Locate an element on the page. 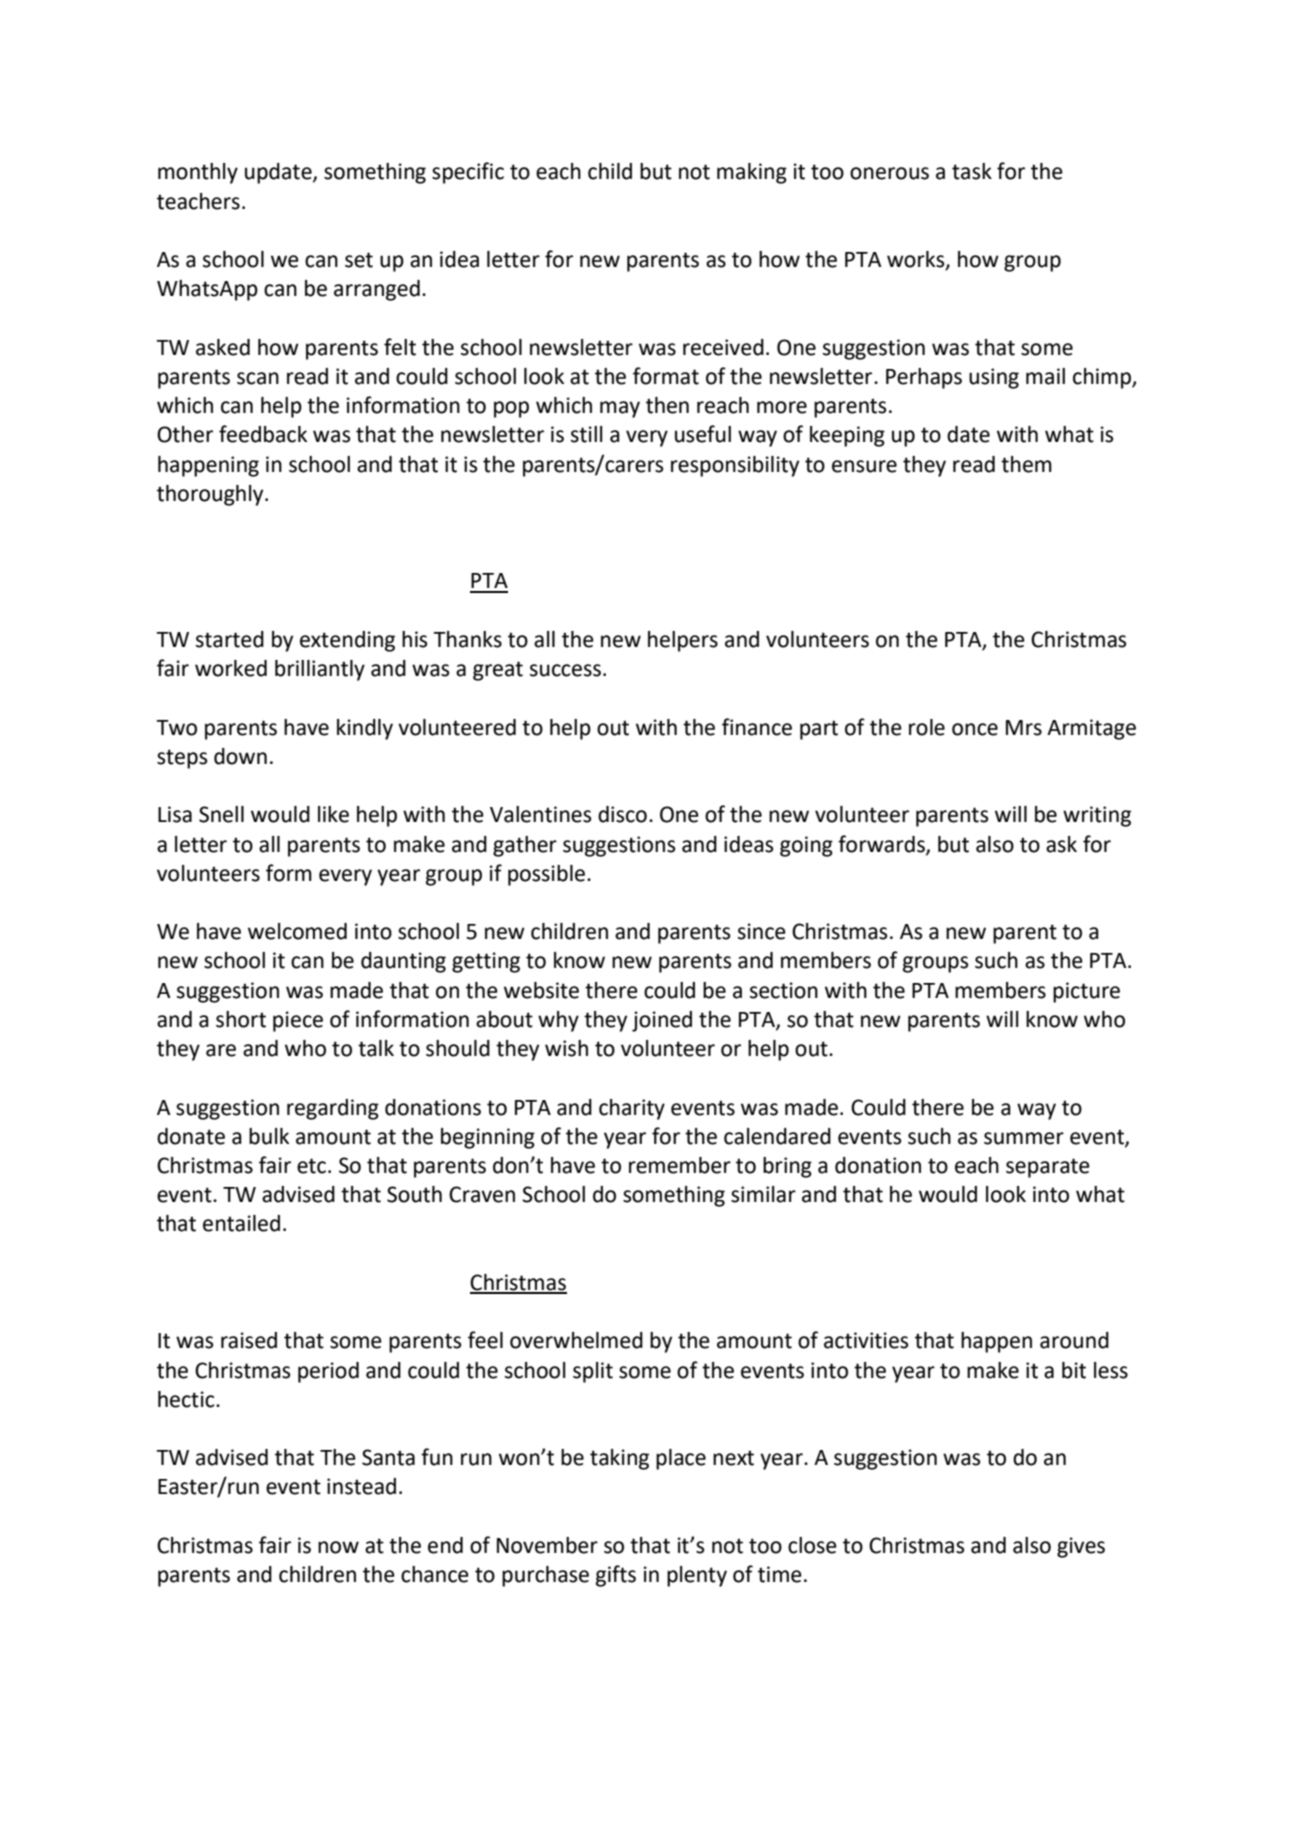 The height and width of the page is (1832, 1295). disco is located at coordinates (622, 814).
